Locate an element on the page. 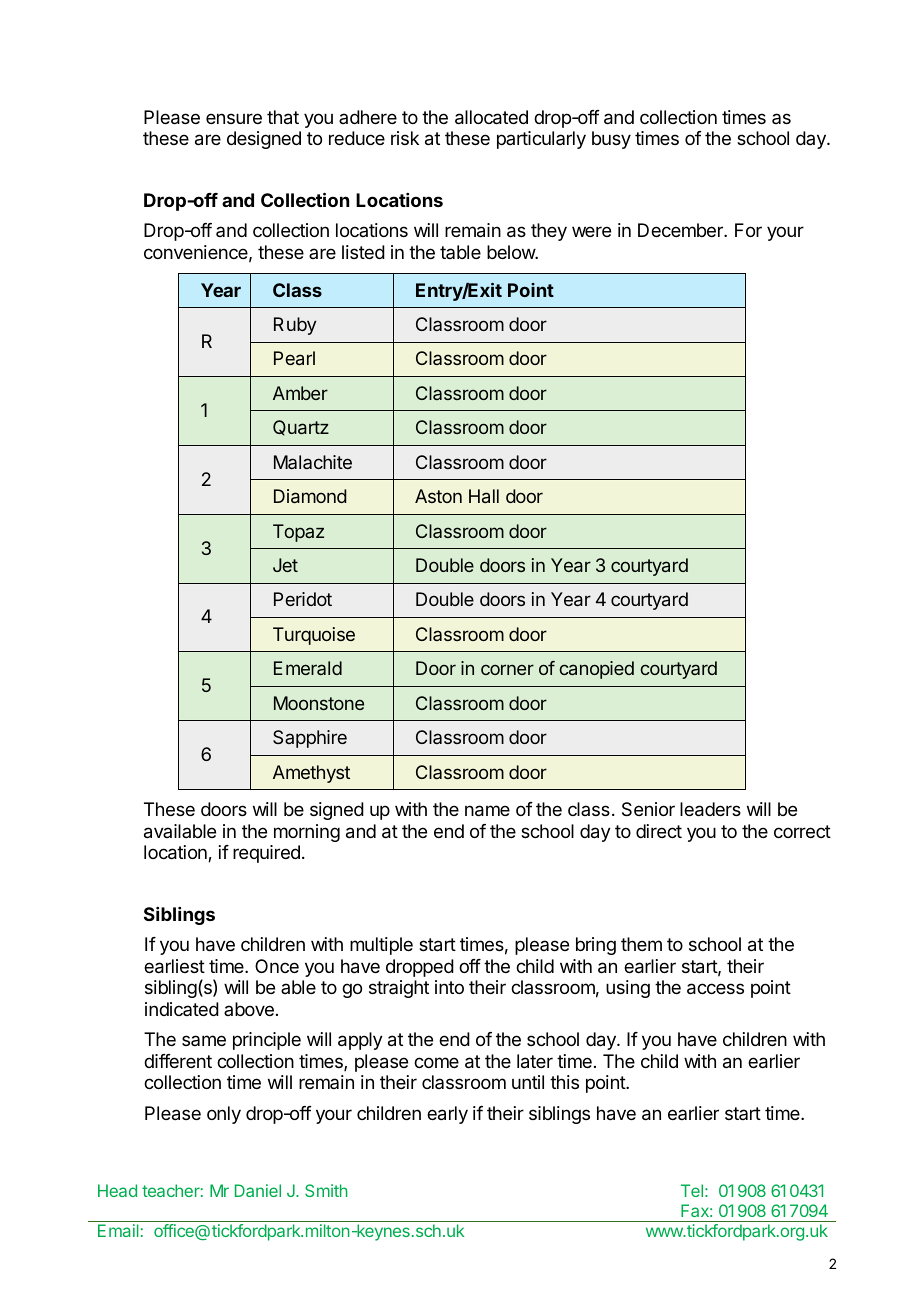 This page has height=1308, width=924. required is located at coordinates (266, 854).
